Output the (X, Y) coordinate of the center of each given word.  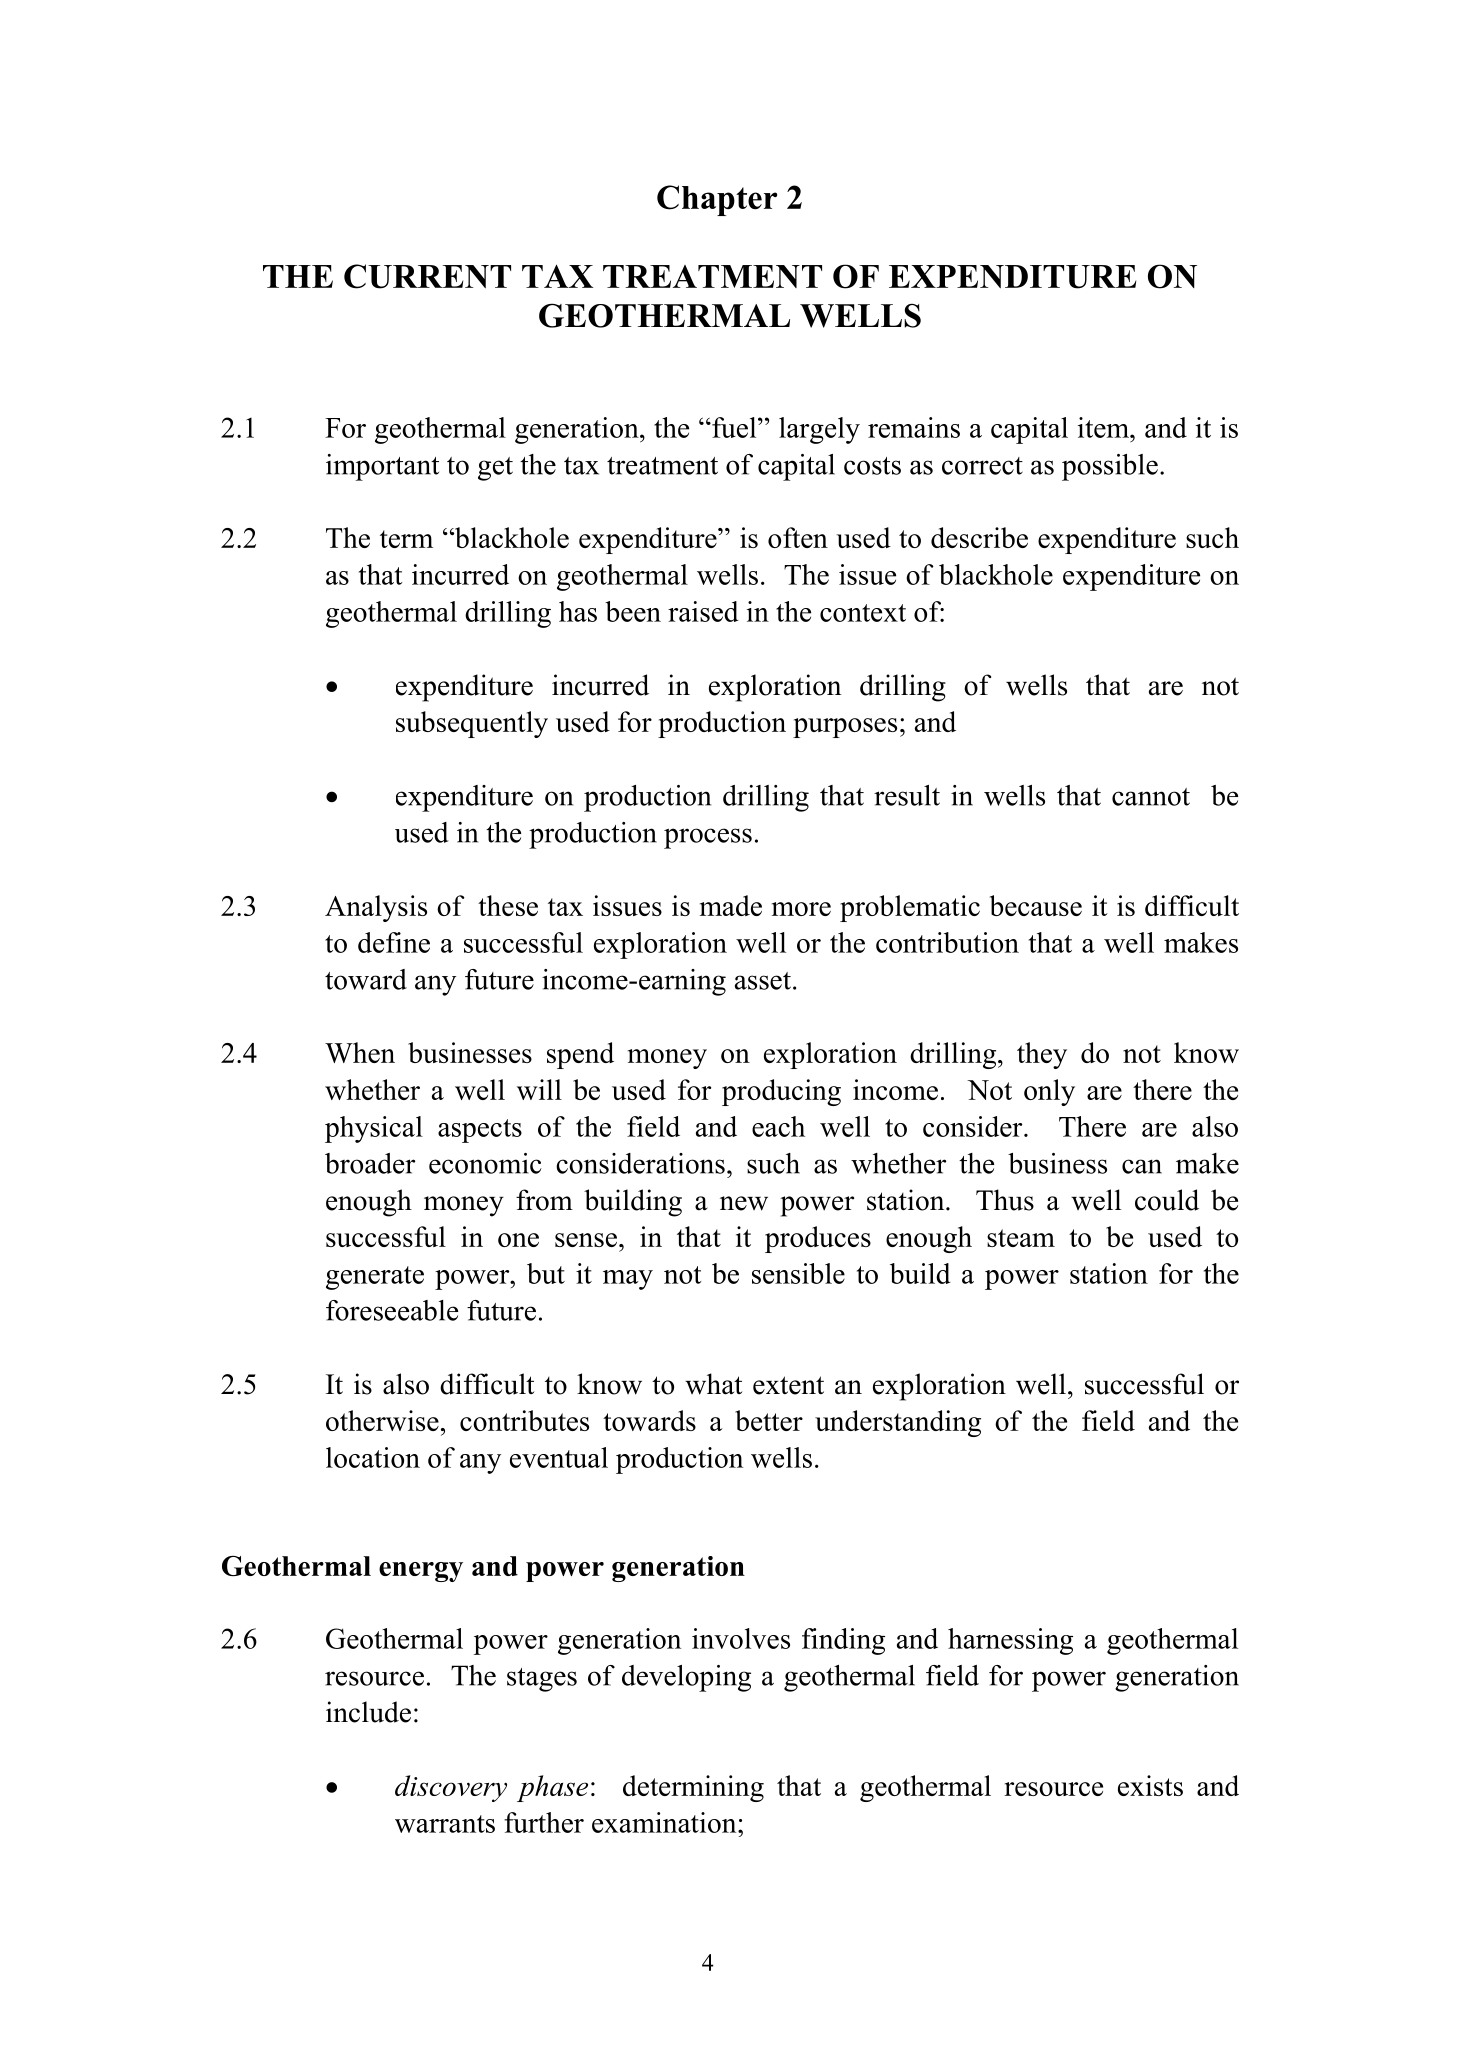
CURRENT (427, 276)
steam (1021, 1238)
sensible (798, 1273)
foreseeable (392, 1310)
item (1104, 427)
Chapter (717, 200)
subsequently (472, 724)
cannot (1151, 797)
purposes (845, 728)
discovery (451, 1788)
